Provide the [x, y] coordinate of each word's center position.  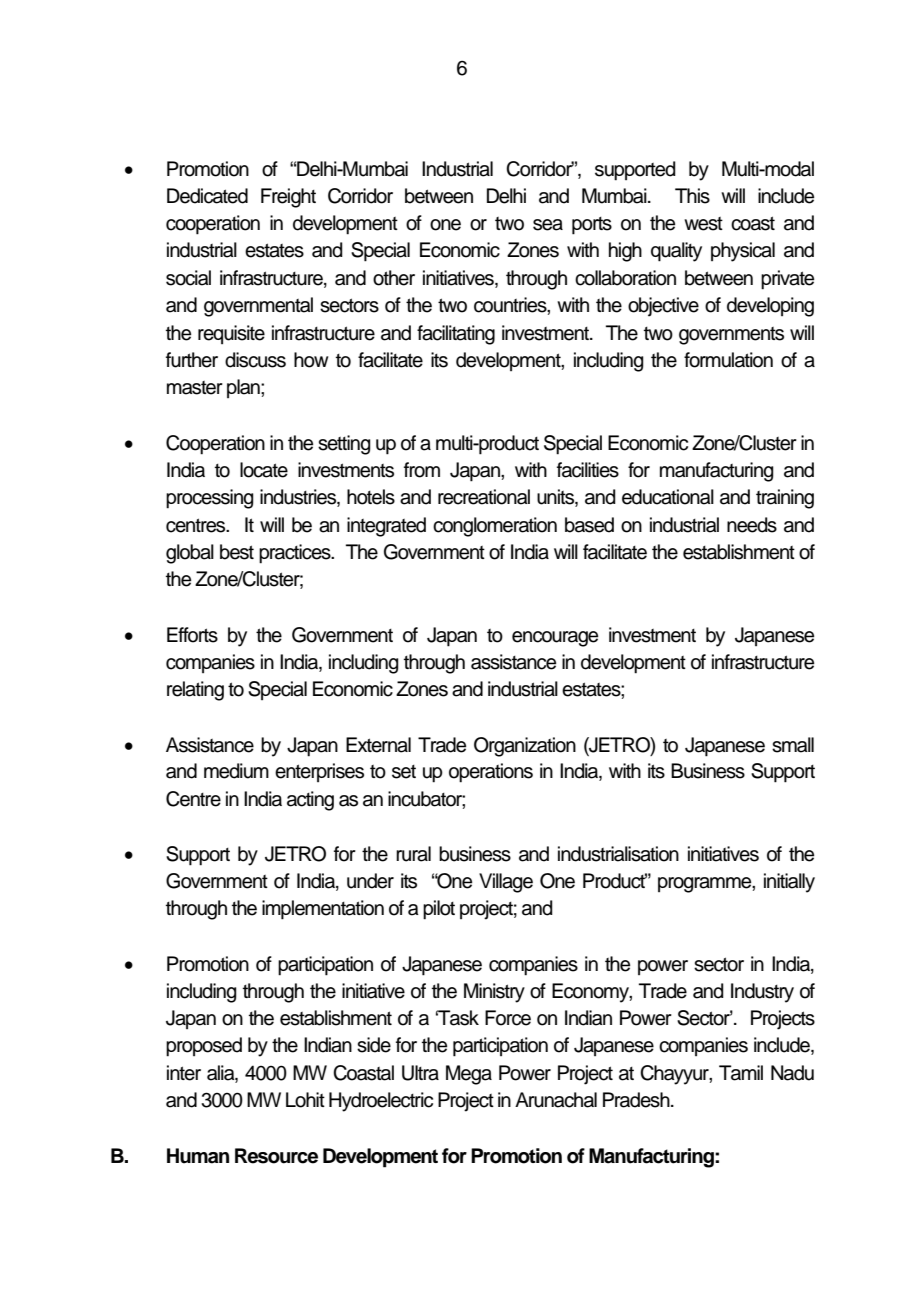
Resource [276, 1156]
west [703, 224]
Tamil [741, 1073]
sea [548, 225]
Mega [469, 1075]
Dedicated [207, 196]
